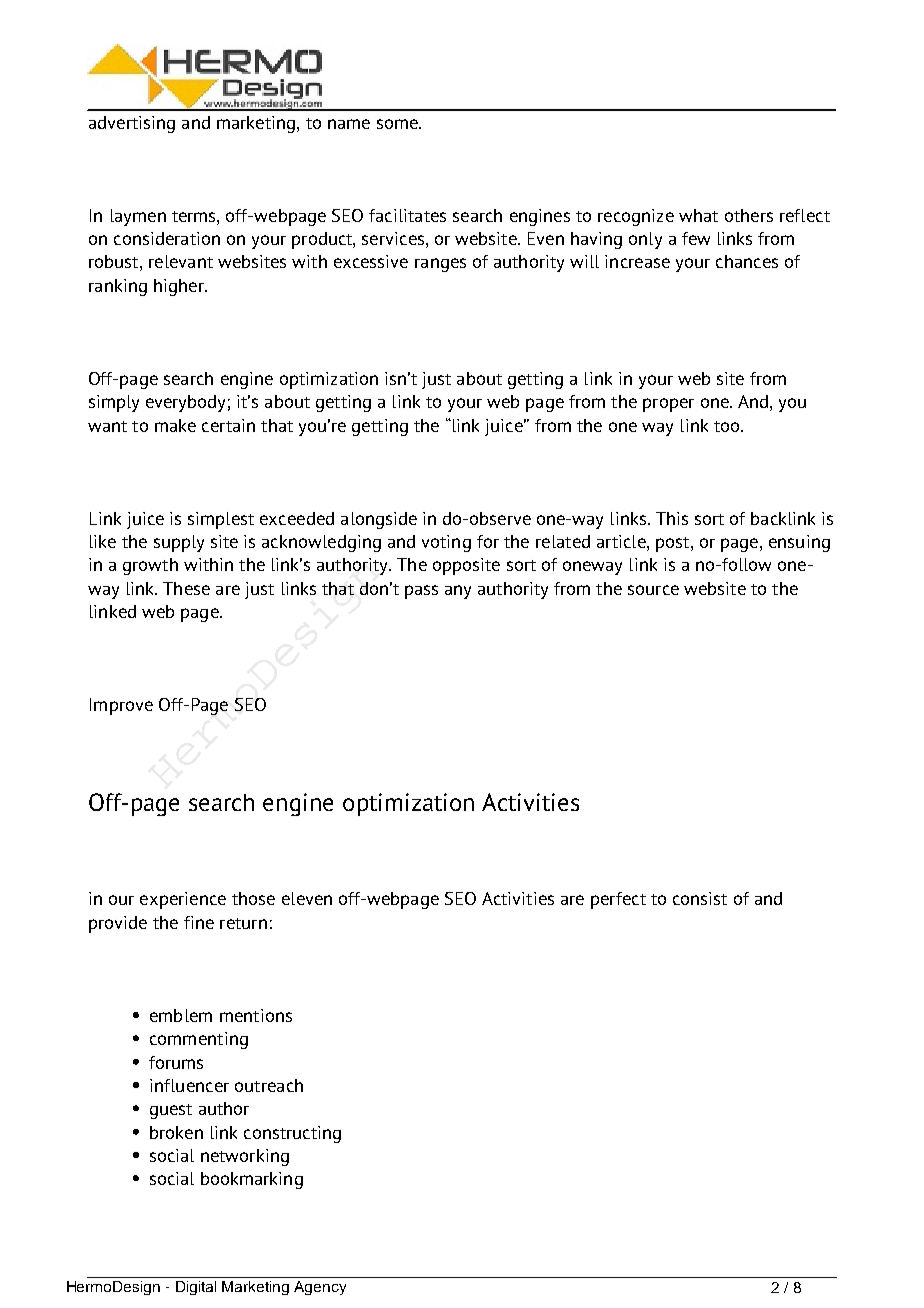 This screenshot has width=924, height=1308. I want to click on perfect, so click(618, 900).
